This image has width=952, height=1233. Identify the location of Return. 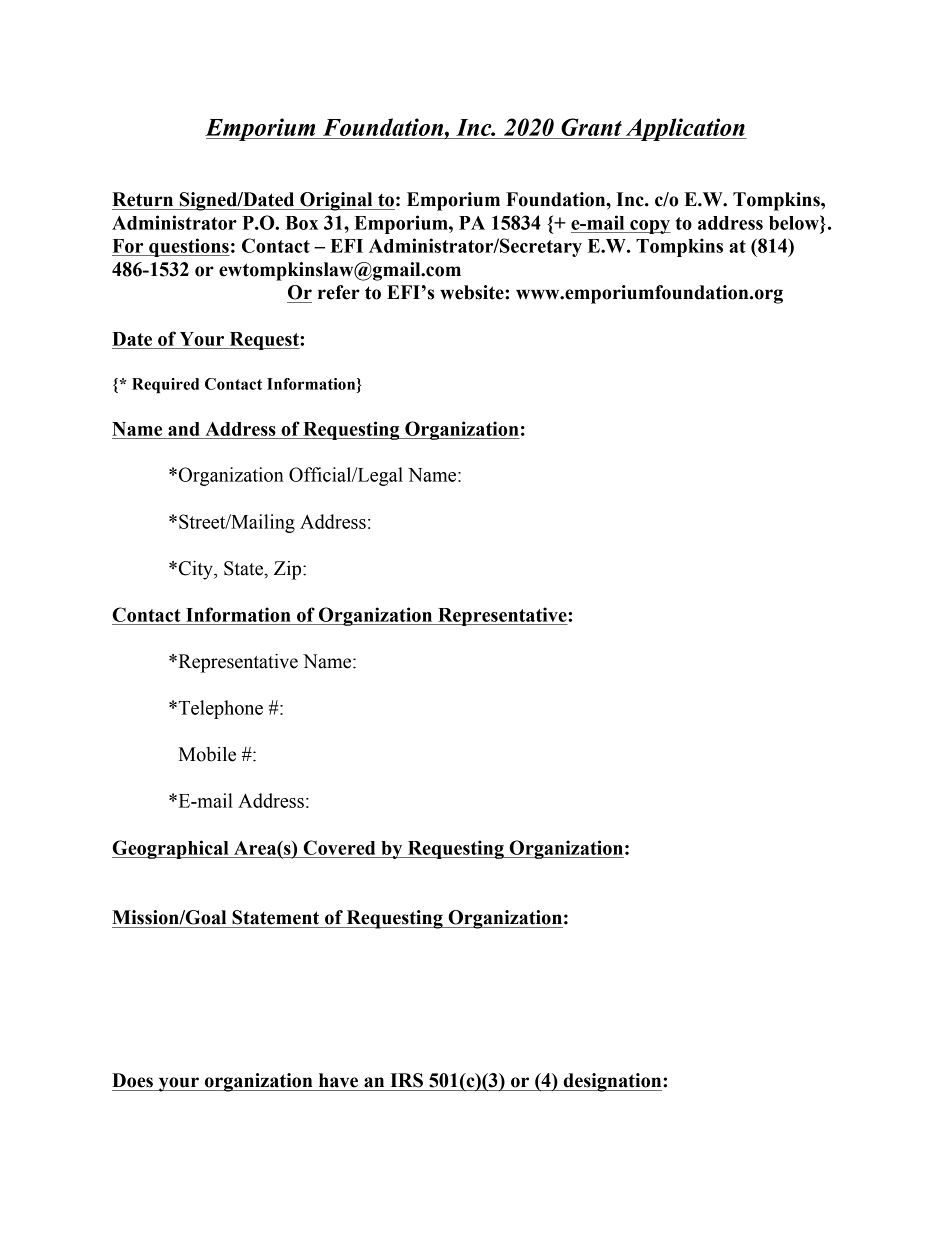
(142, 199).
